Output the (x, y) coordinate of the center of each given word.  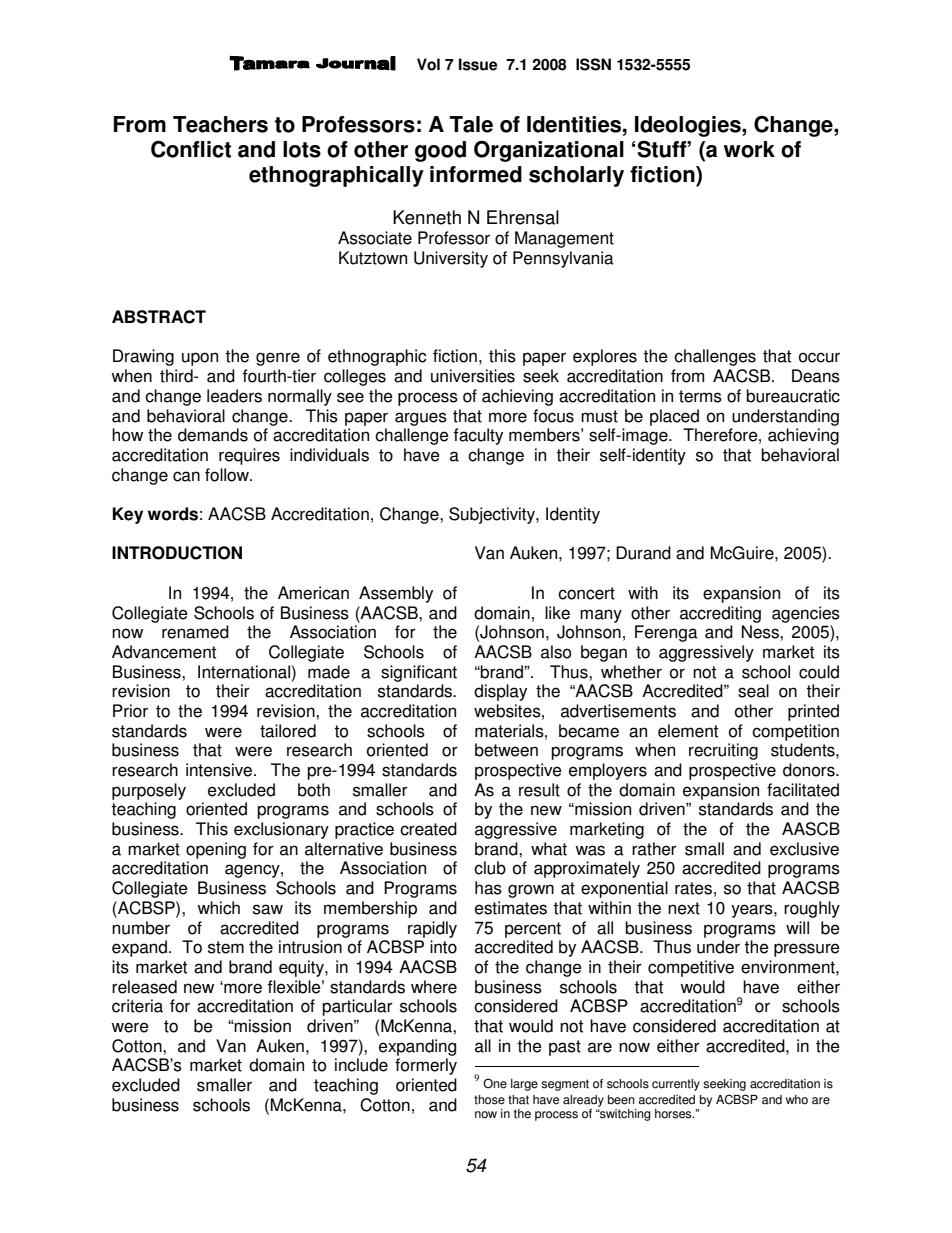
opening (216, 850)
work (749, 149)
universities (473, 376)
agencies (806, 614)
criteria (137, 1006)
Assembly (396, 594)
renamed (195, 632)
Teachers (220, 124)
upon (200, 359)
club (490, 868)
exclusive (804, 849)
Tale (471, 124)
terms (700, 396)
